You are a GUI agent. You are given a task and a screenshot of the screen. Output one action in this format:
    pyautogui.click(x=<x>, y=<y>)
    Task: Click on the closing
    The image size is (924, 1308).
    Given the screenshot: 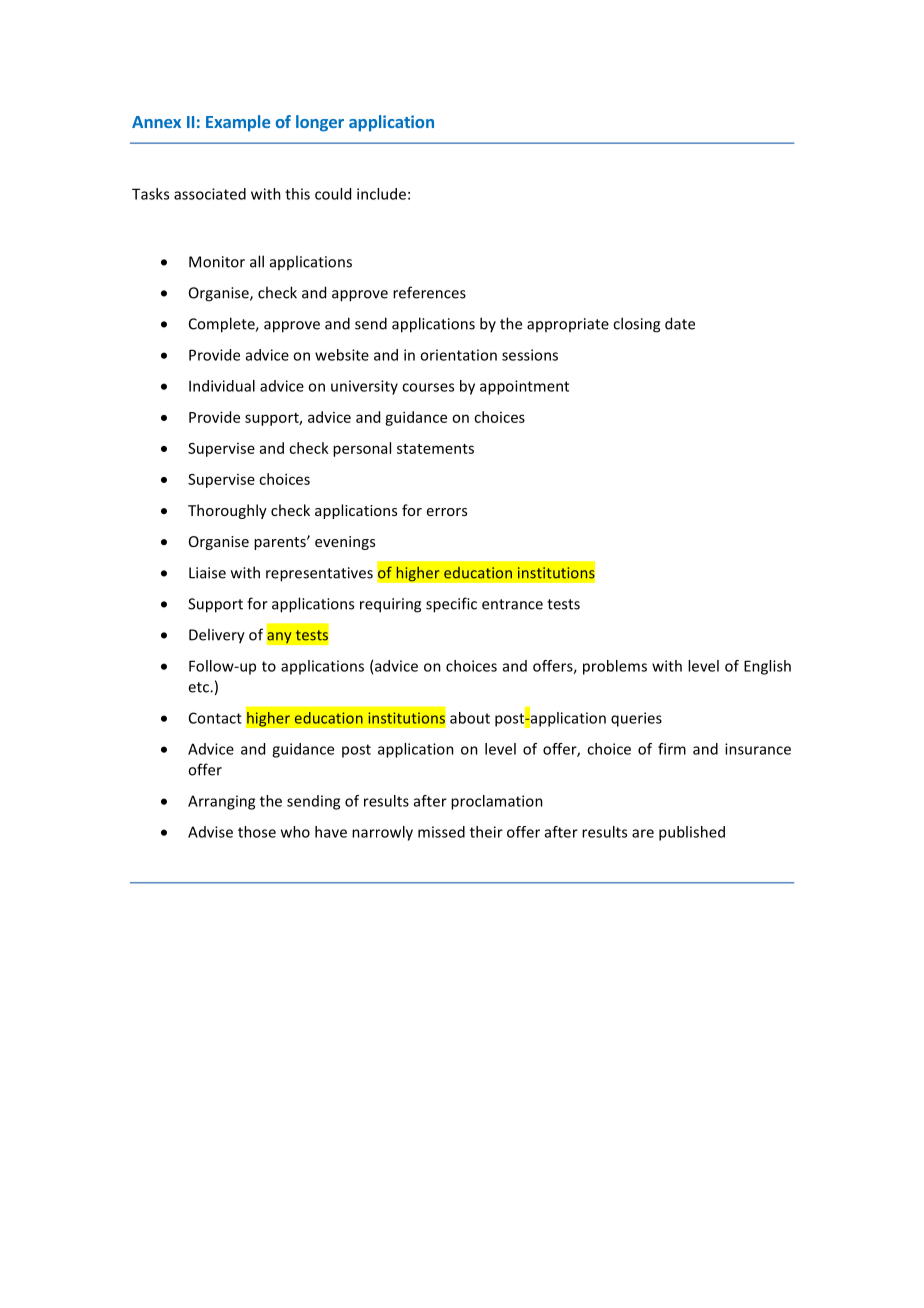 What is the action you would take?
    pyautogui.click(x=636, y=325)
